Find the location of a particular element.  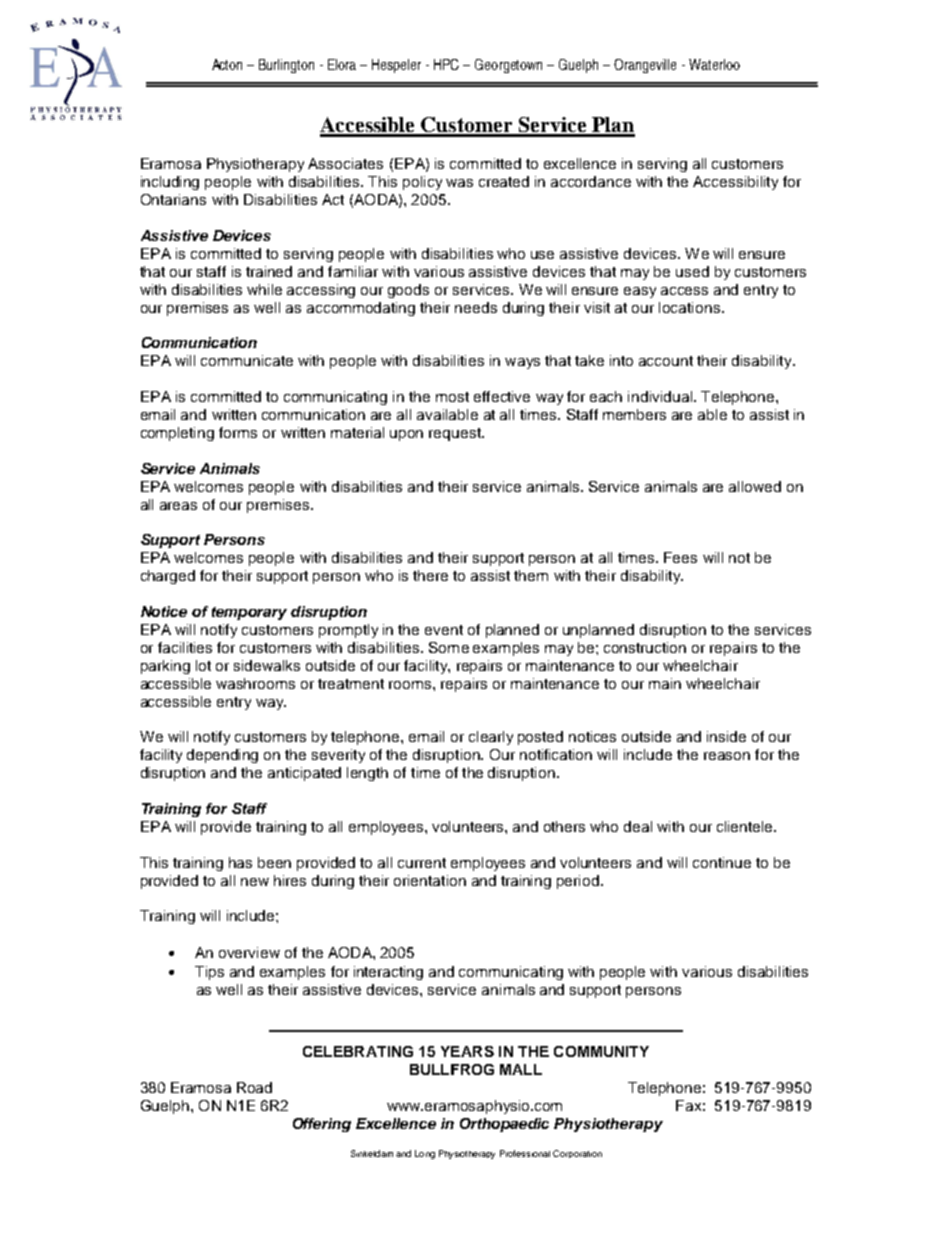

continue is located at coordinates (722, 862).
